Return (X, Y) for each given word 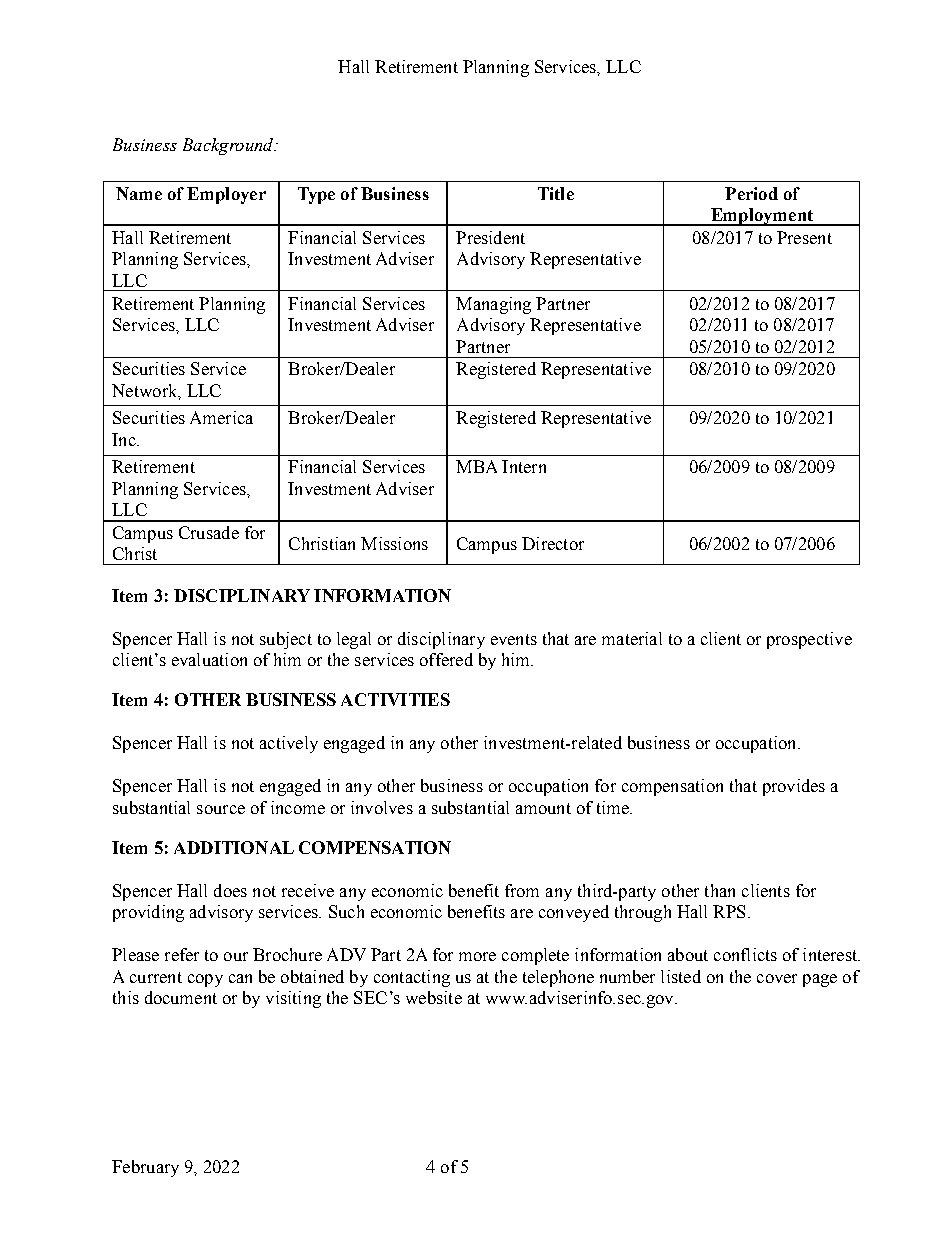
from (522, 890)
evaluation (209, 659)
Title (556, 193)
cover (777, 978)
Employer (226, 195)
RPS (729, 911)
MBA (476, 466)
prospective (809, 640)
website (434, 997)
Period (751, 193)
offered (446, 659)
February (145, 1168)
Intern (524, 466)
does (230, 890)
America (221, 417)
